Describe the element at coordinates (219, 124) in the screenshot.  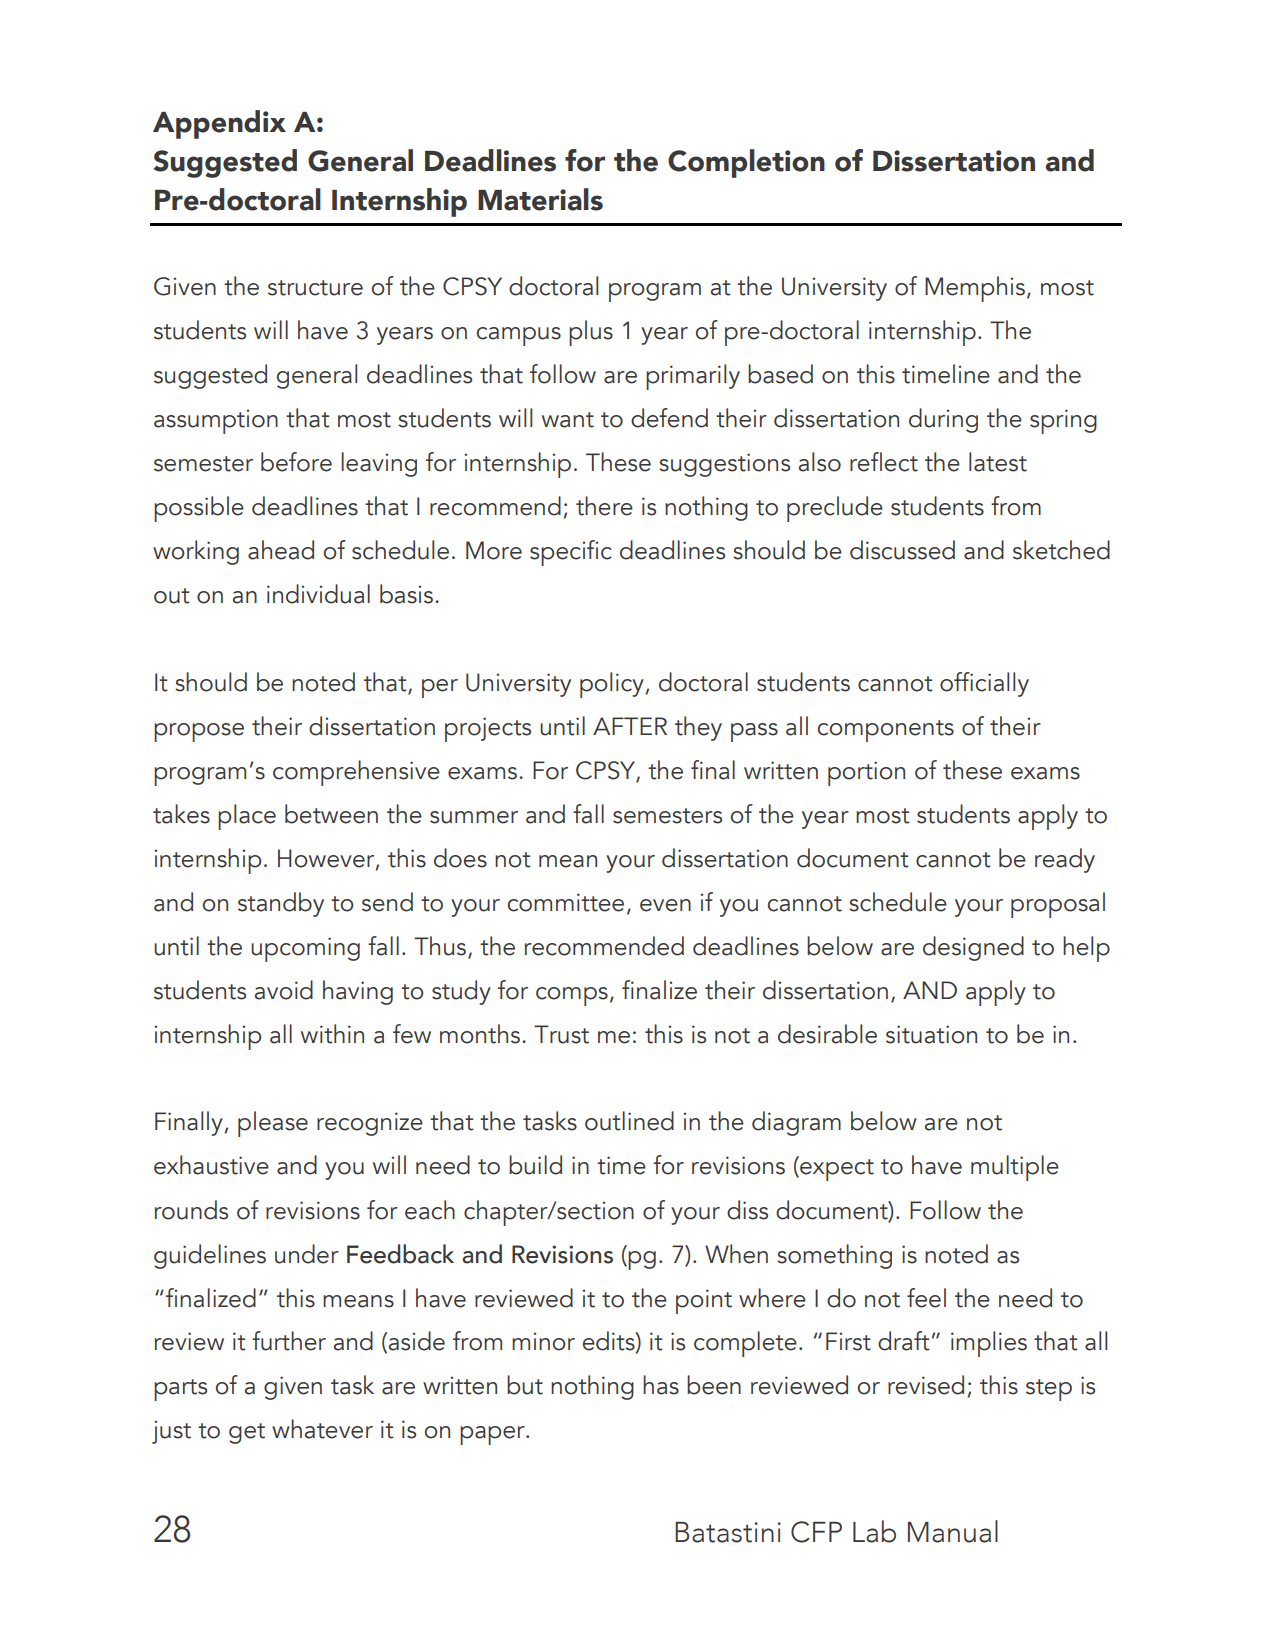
I see `Appendix` at that location.
